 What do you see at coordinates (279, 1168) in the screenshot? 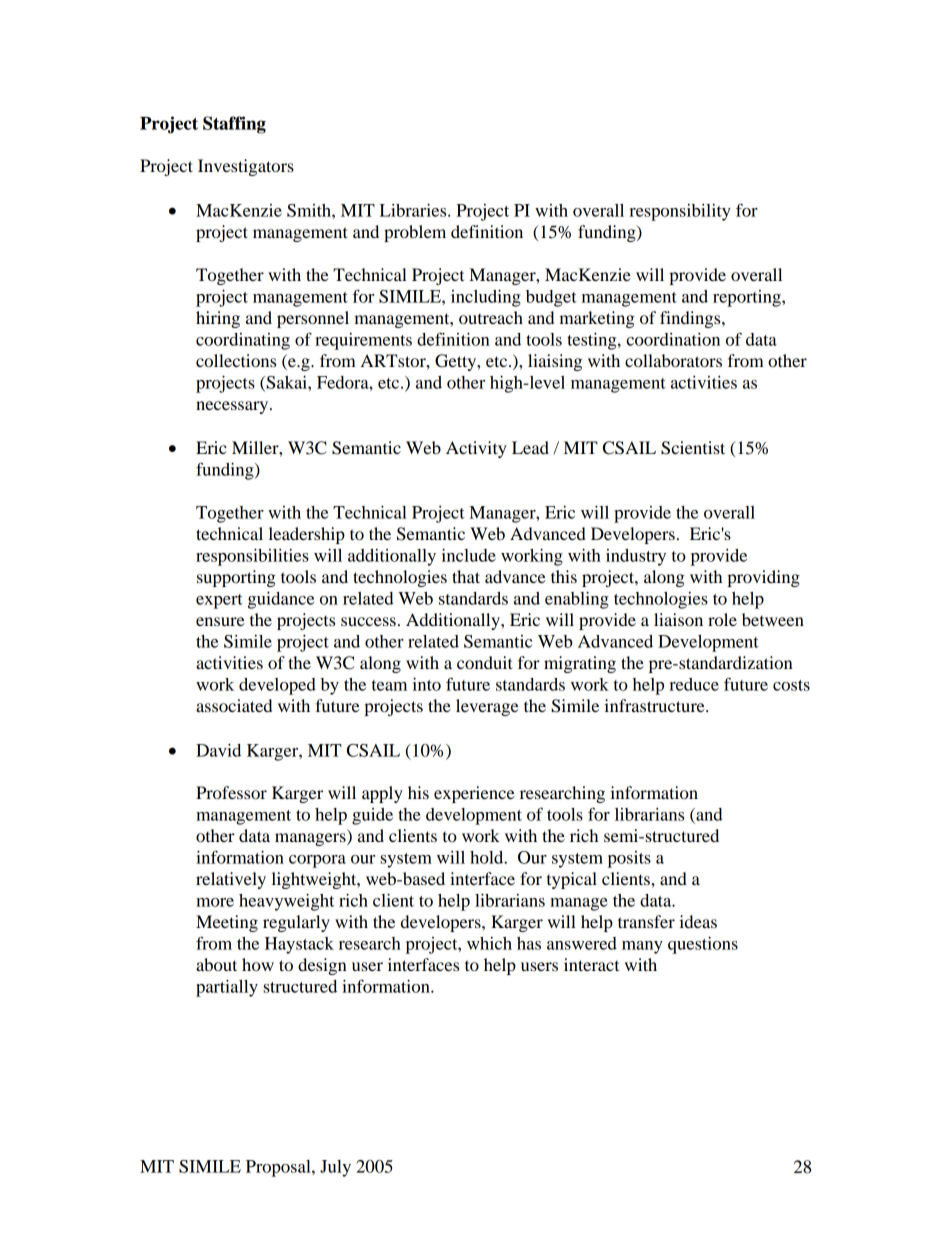
I see `Proposal` at bounding box center [279, 1168].
